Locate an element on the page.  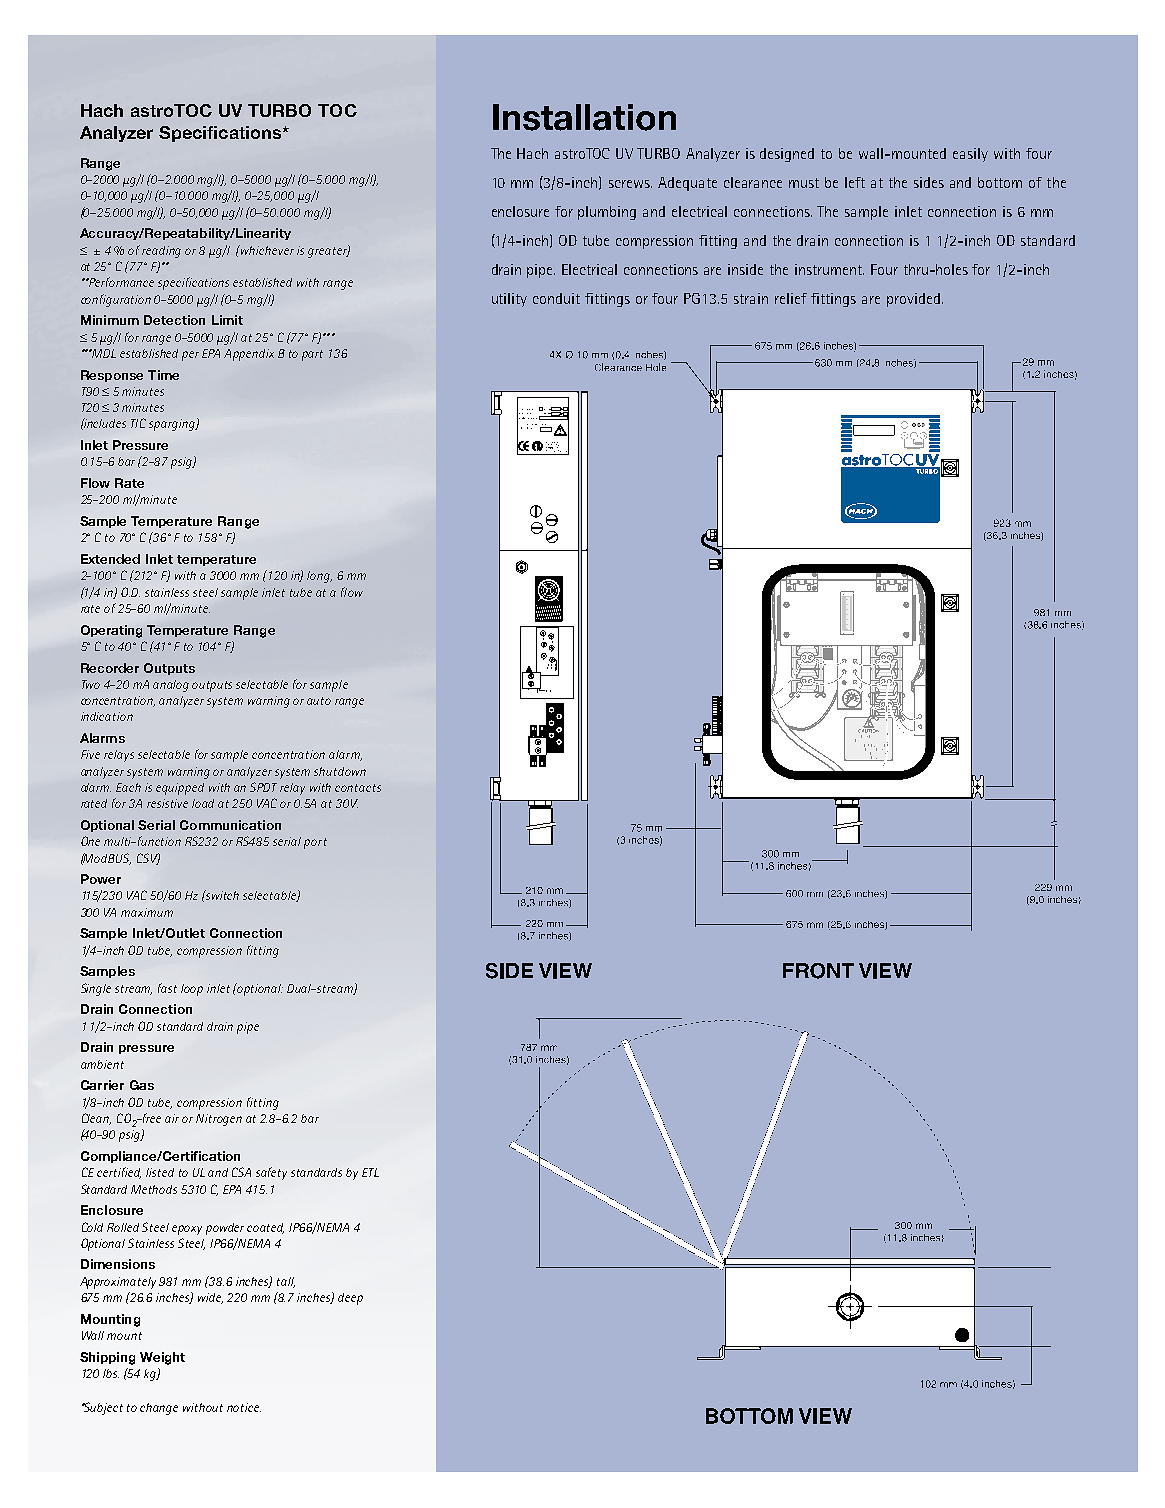
Weight is located at coordinates (162, 1358).
